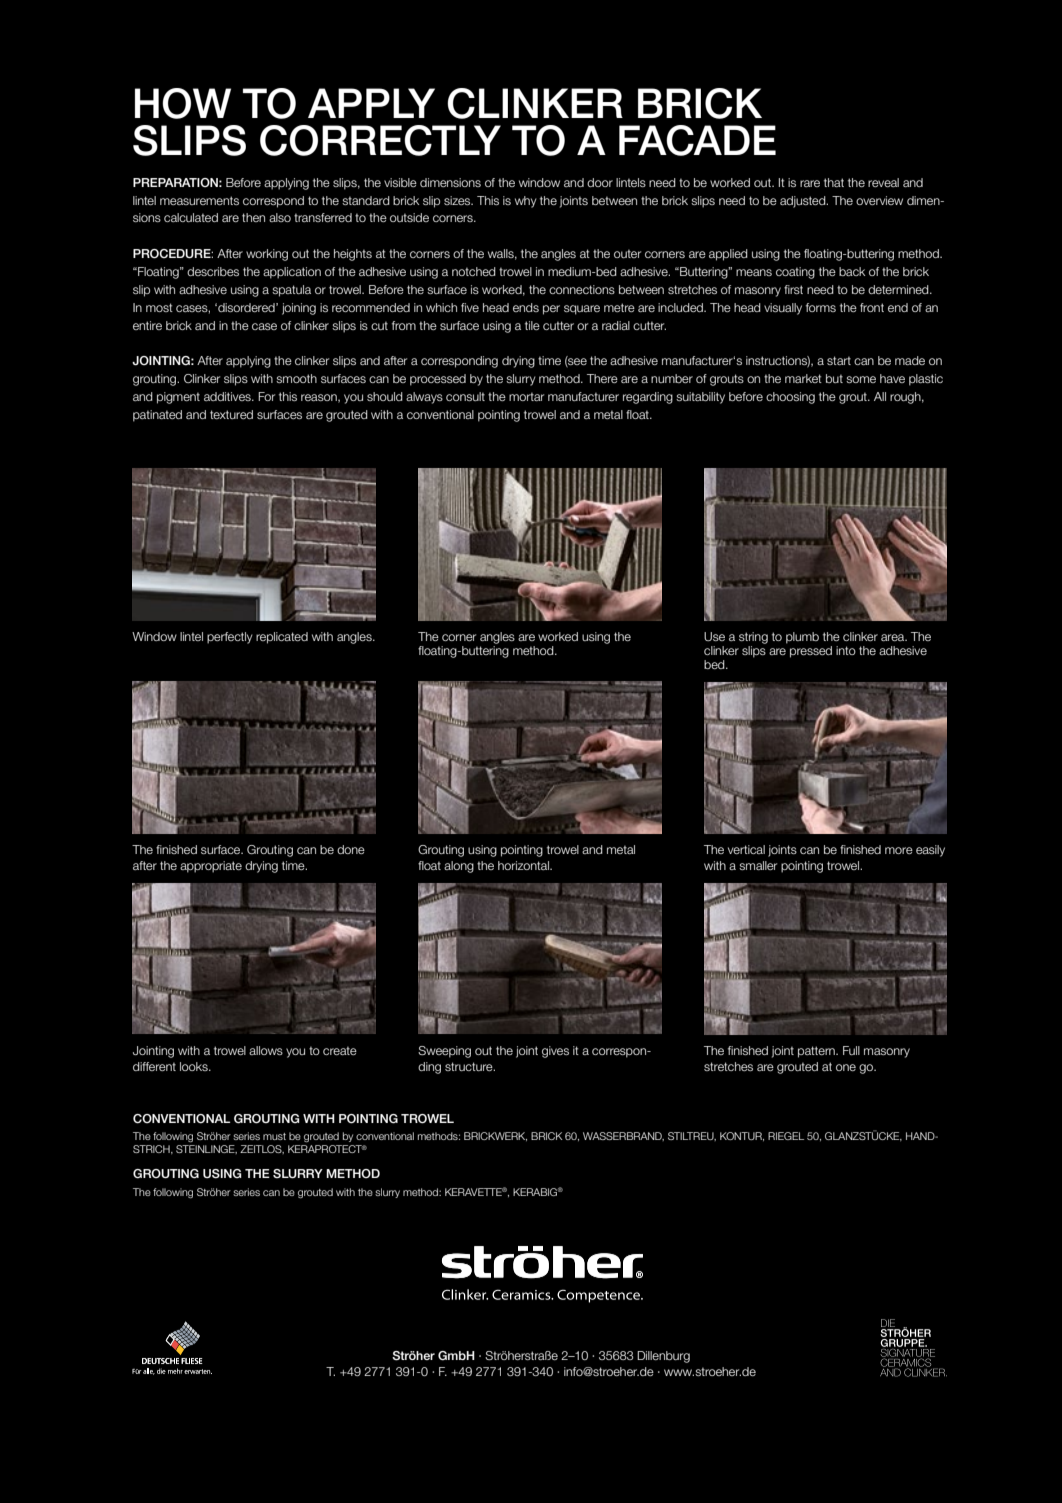 This screenshot has height=1503, width=1062. What do you see at coordinates (230, 638) in the screenshot?
I see `perfectly` at bounding box center [230, 638].
